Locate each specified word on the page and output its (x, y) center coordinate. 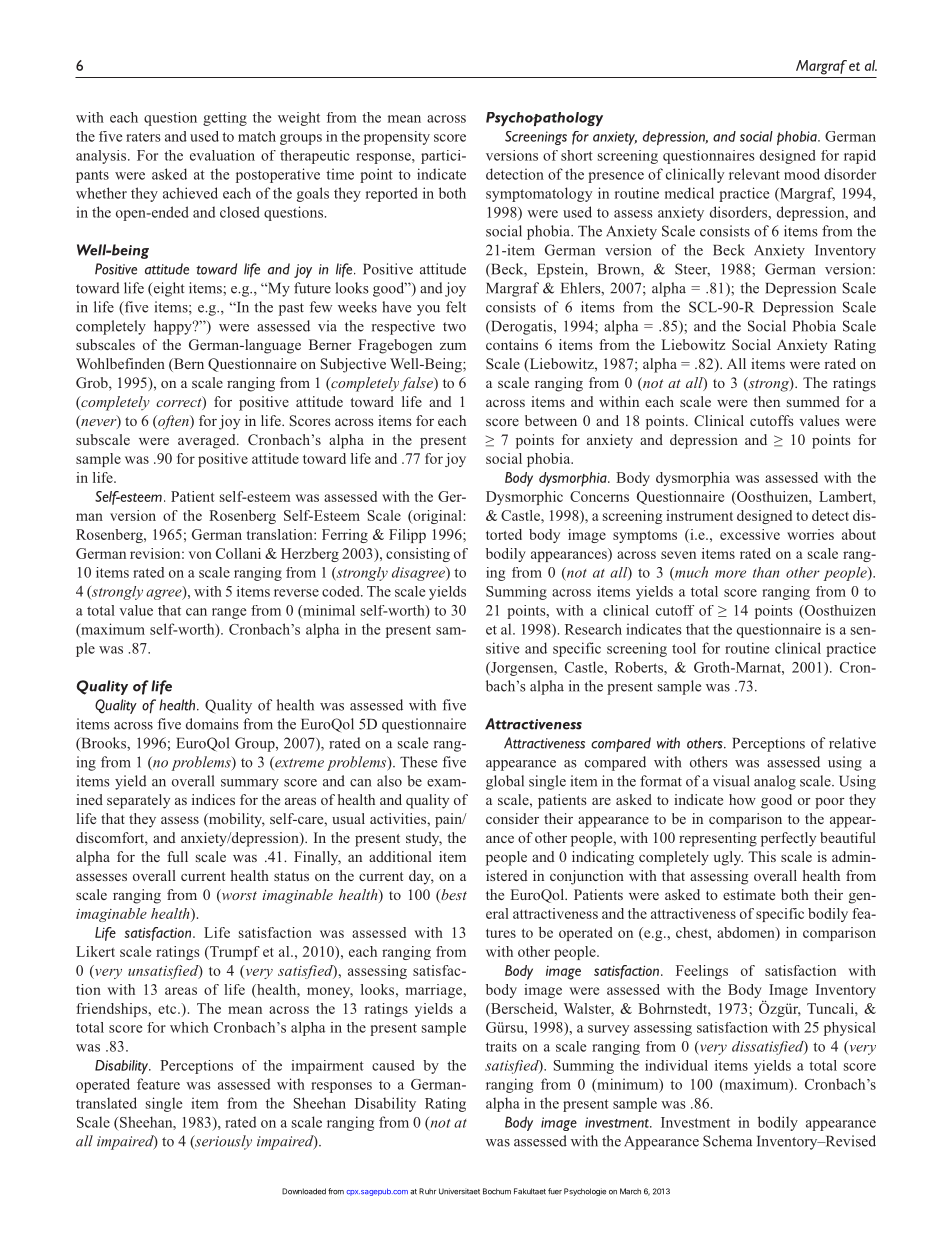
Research (593, 629)
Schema (727, 1141)
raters (143, 137)
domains (212, 724)
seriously (222, 1142)
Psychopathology (544, 119)
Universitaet (459, 1191)
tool (684, 648)
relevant (754, 174)
